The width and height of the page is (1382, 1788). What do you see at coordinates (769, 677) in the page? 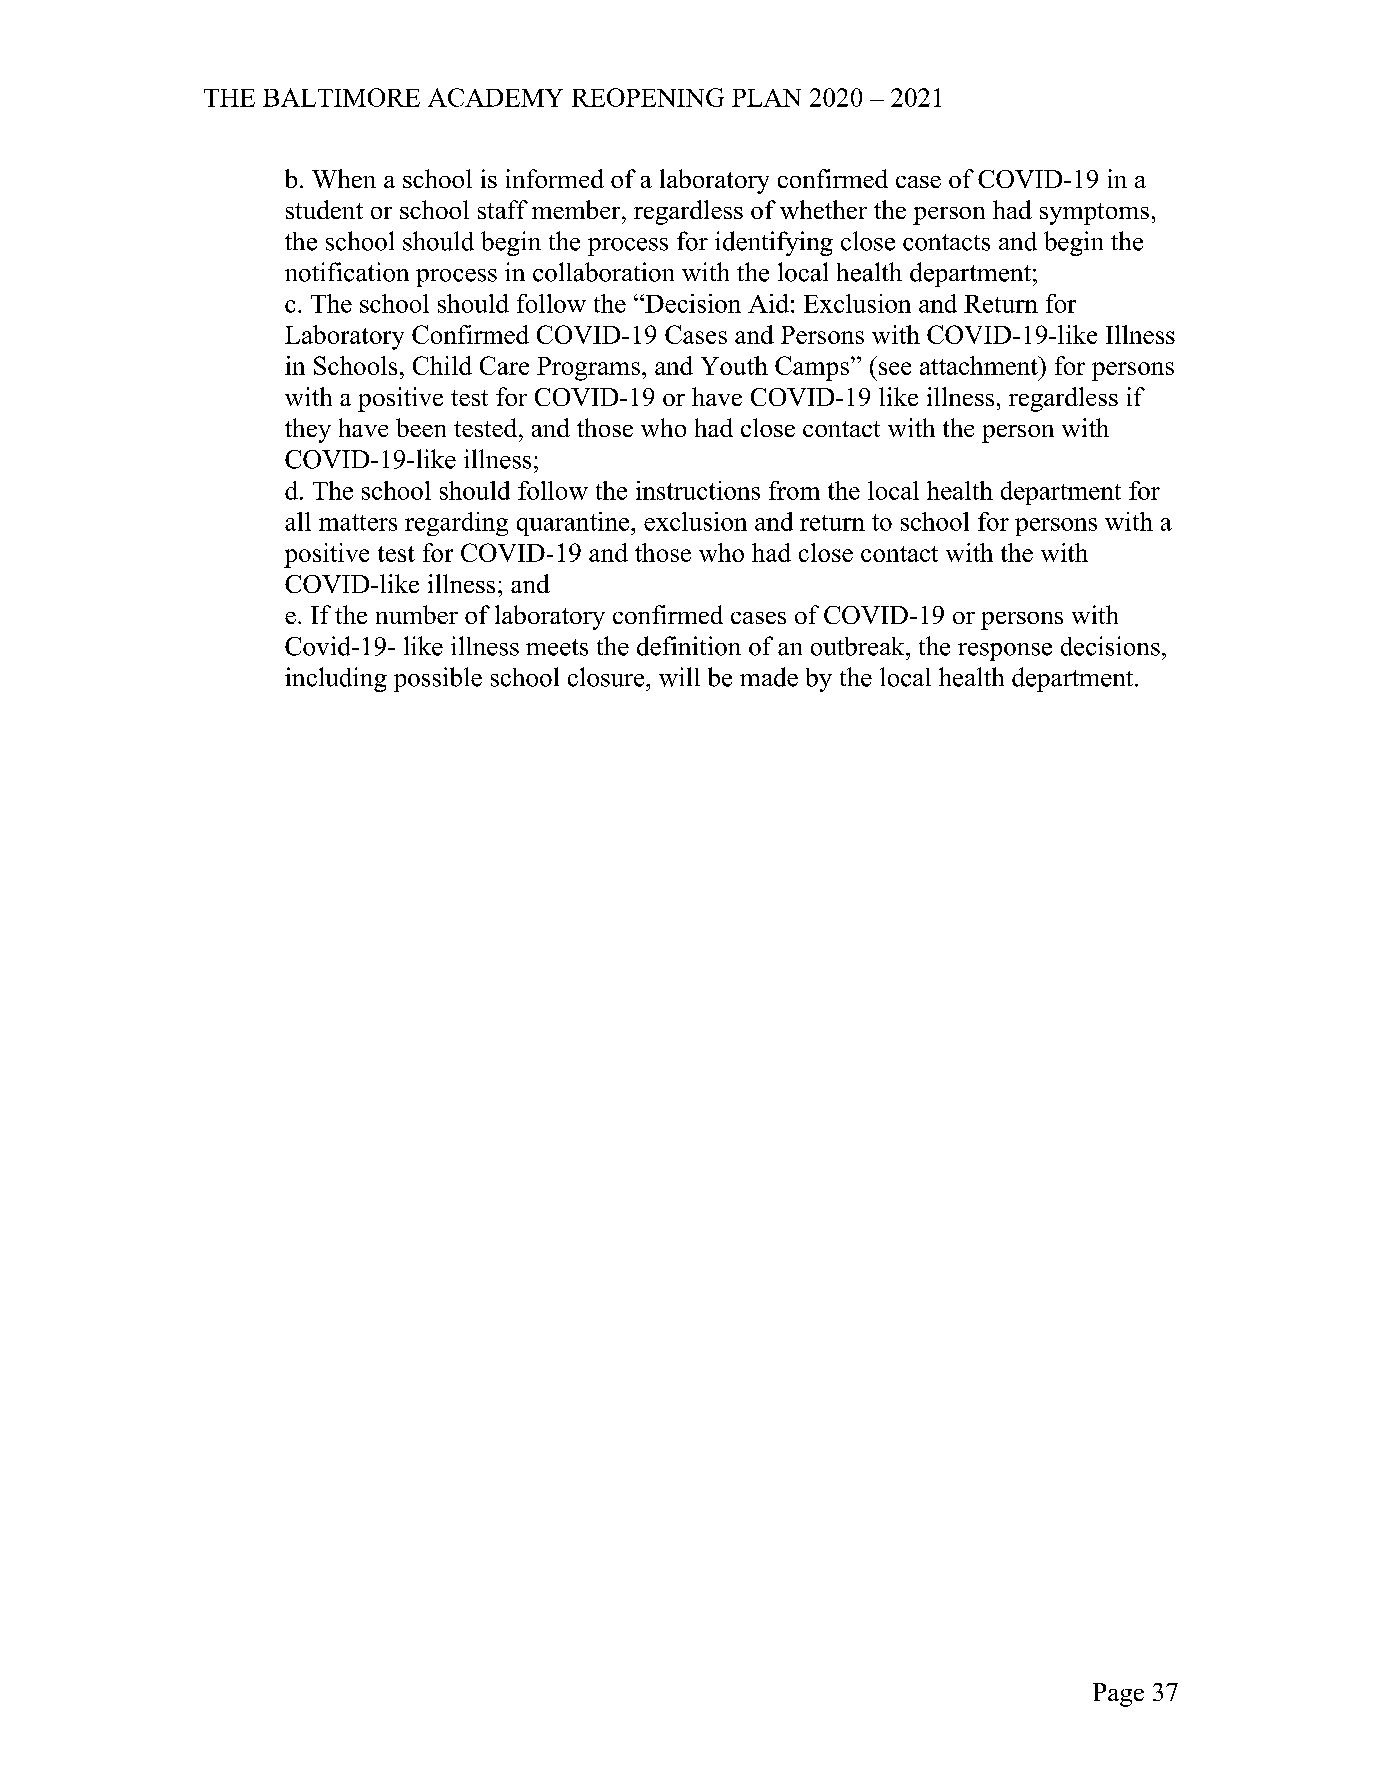
I see `made` at bounding box center [769, 677].
